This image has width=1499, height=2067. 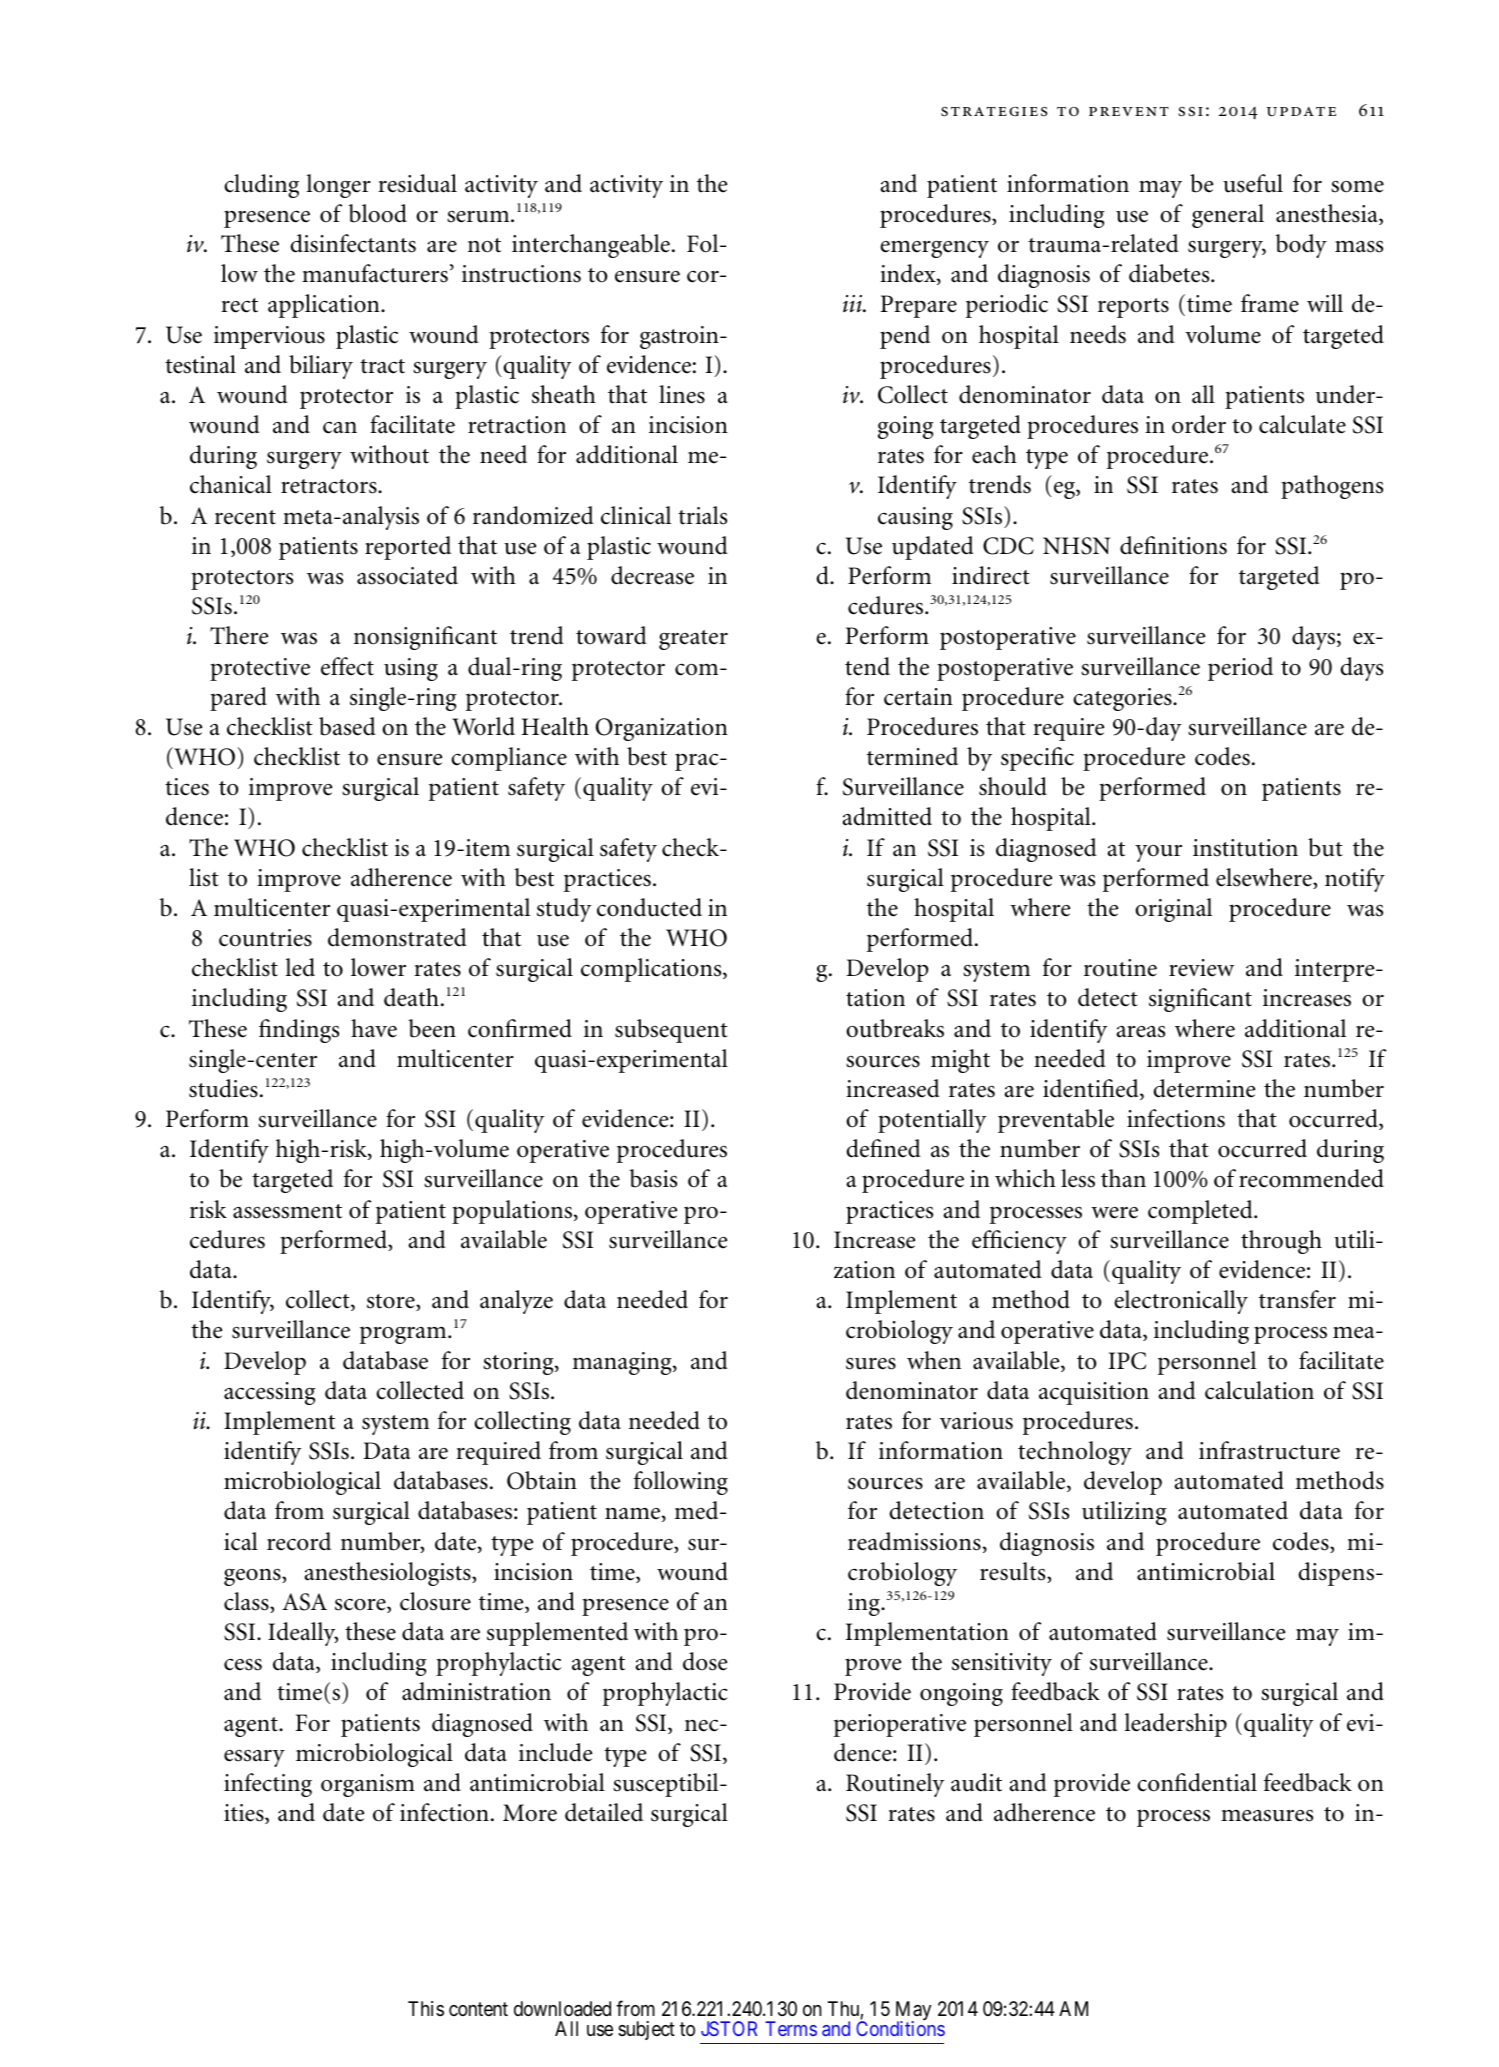 What do you see at coordinates (791, 2028) in the image?
I see `Terms` at bounding box center [791, 2028].
